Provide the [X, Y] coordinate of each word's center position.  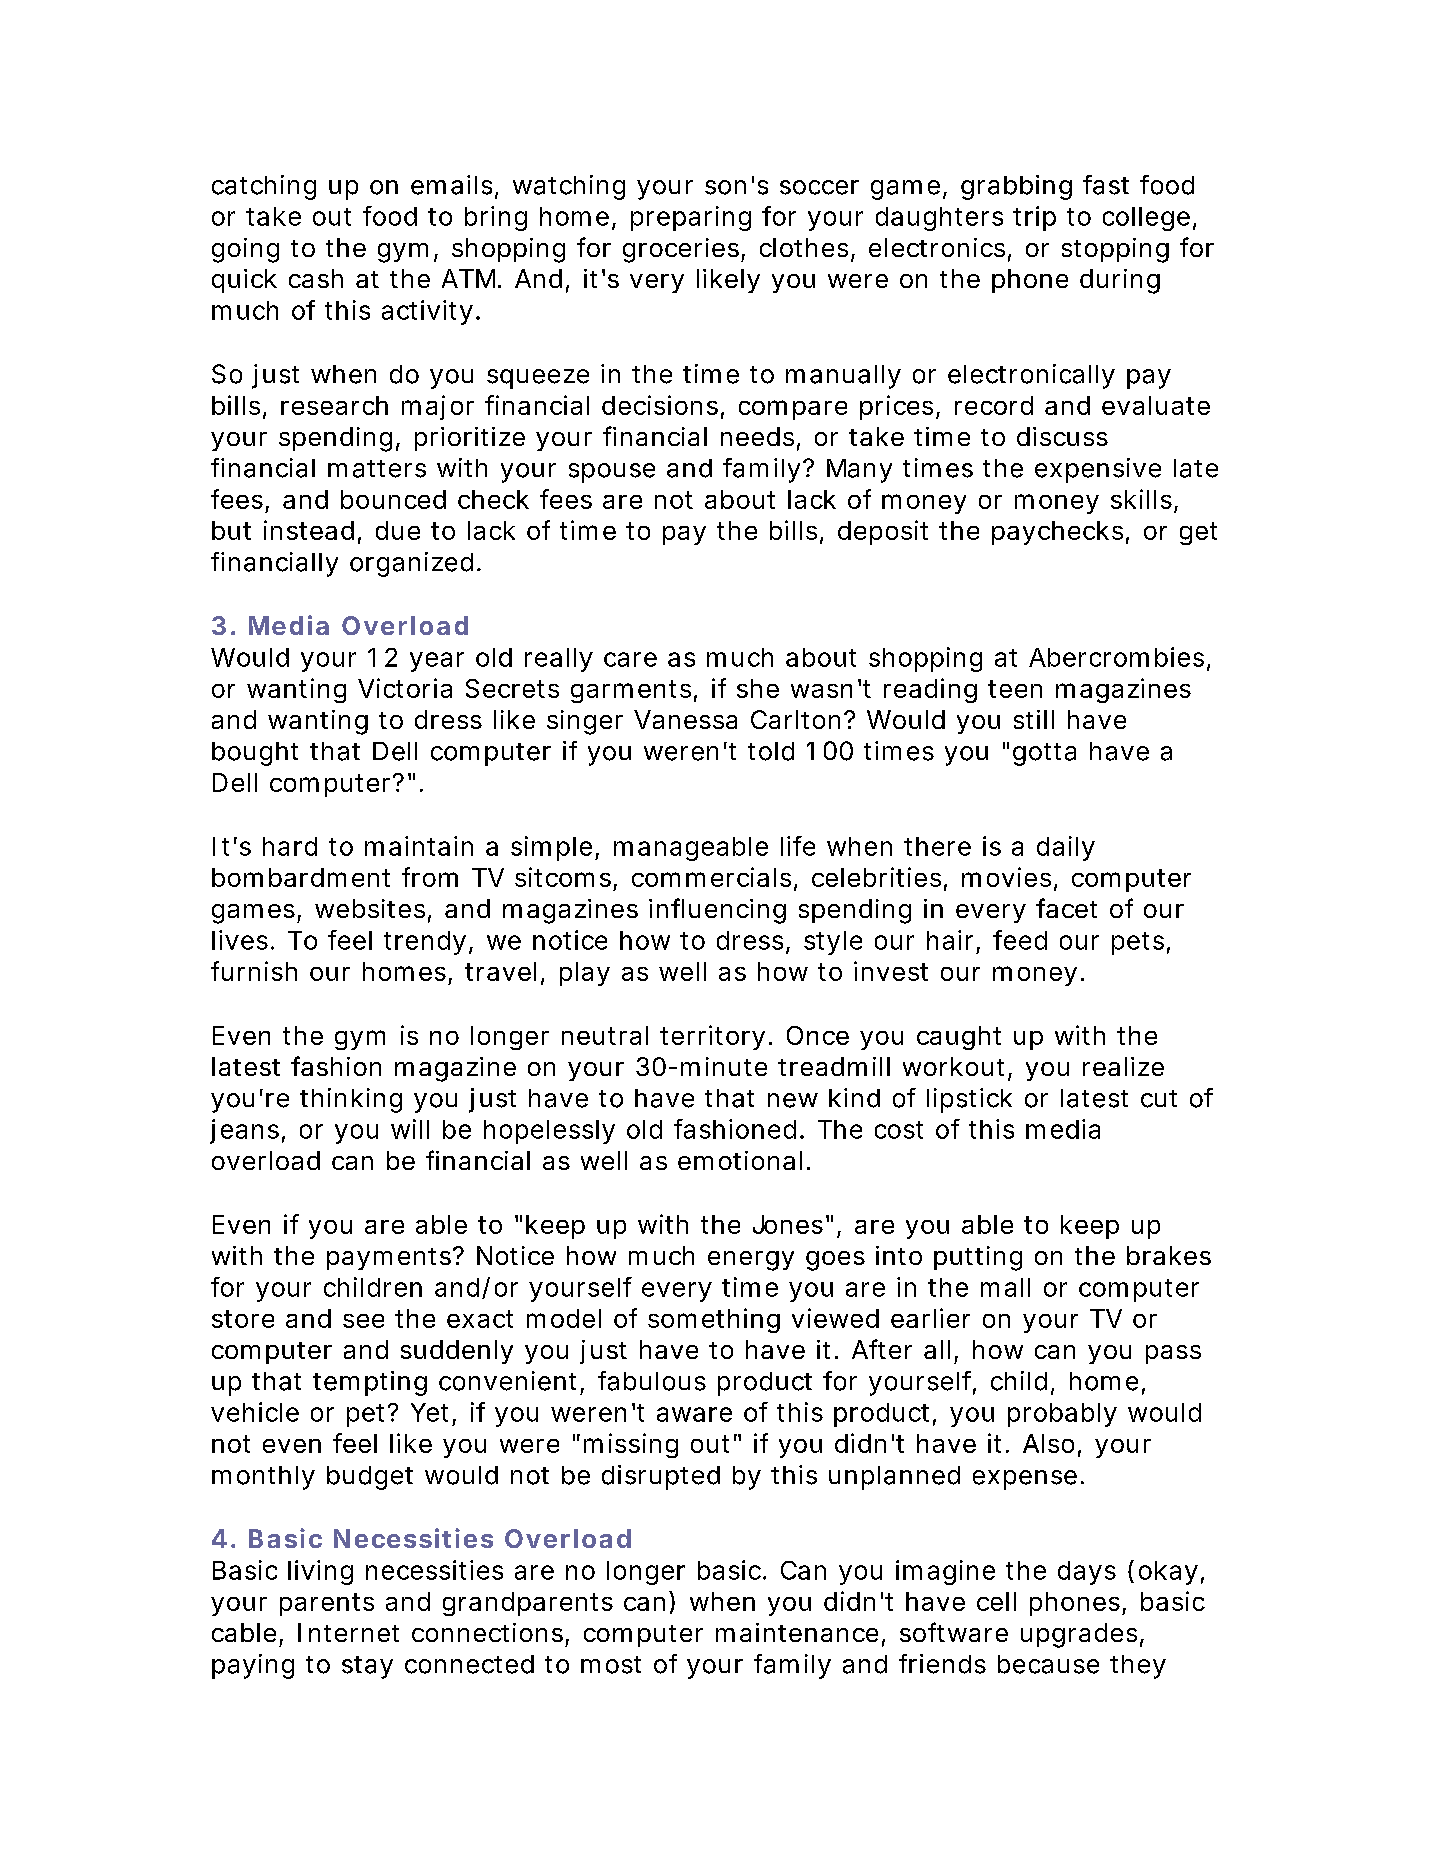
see [363, 1321]
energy [751, 1261]
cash [316, 278]
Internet [348, 1632]
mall [1005, 1287]
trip [1034, 218]
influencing [717, 911]
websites [373, 910]
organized [414, 564]
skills [1144, 500]
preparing [691, 218]
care [630, 659]
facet [1066, 908]
